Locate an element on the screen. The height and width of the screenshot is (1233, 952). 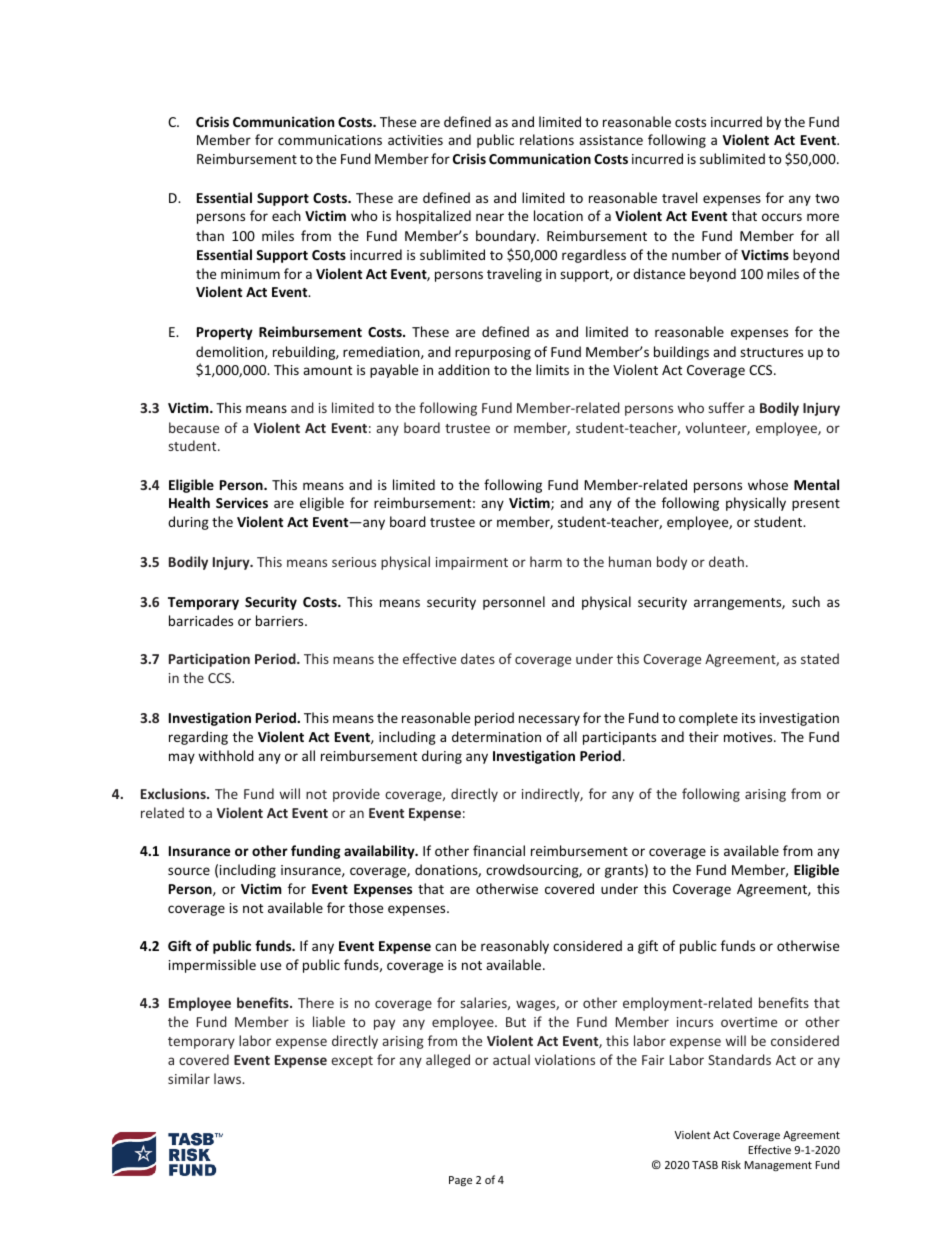
Services is located at coordinates (242, 502).
